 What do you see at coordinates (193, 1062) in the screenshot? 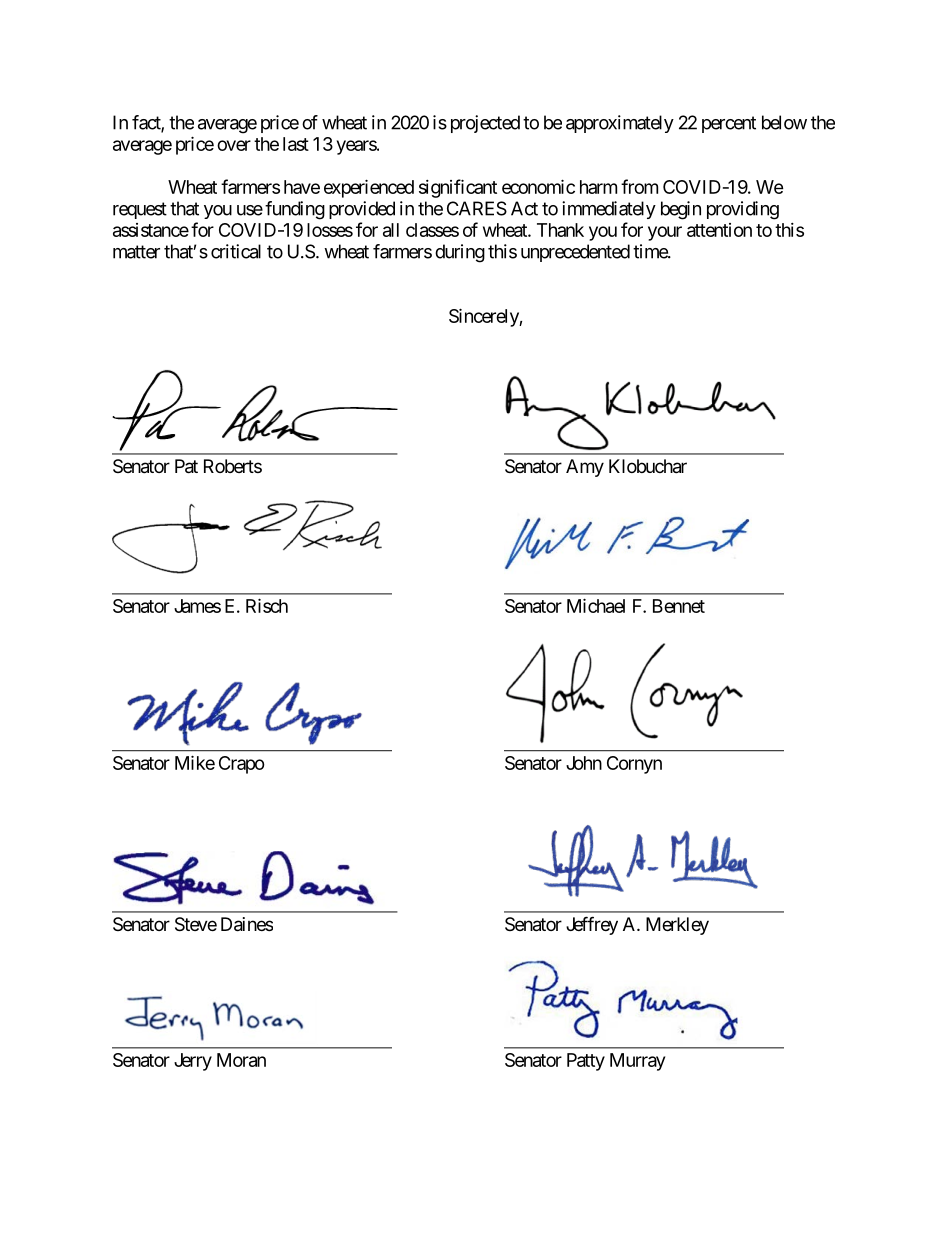
I see `Jerry` at bounding box center [193, 1062].
